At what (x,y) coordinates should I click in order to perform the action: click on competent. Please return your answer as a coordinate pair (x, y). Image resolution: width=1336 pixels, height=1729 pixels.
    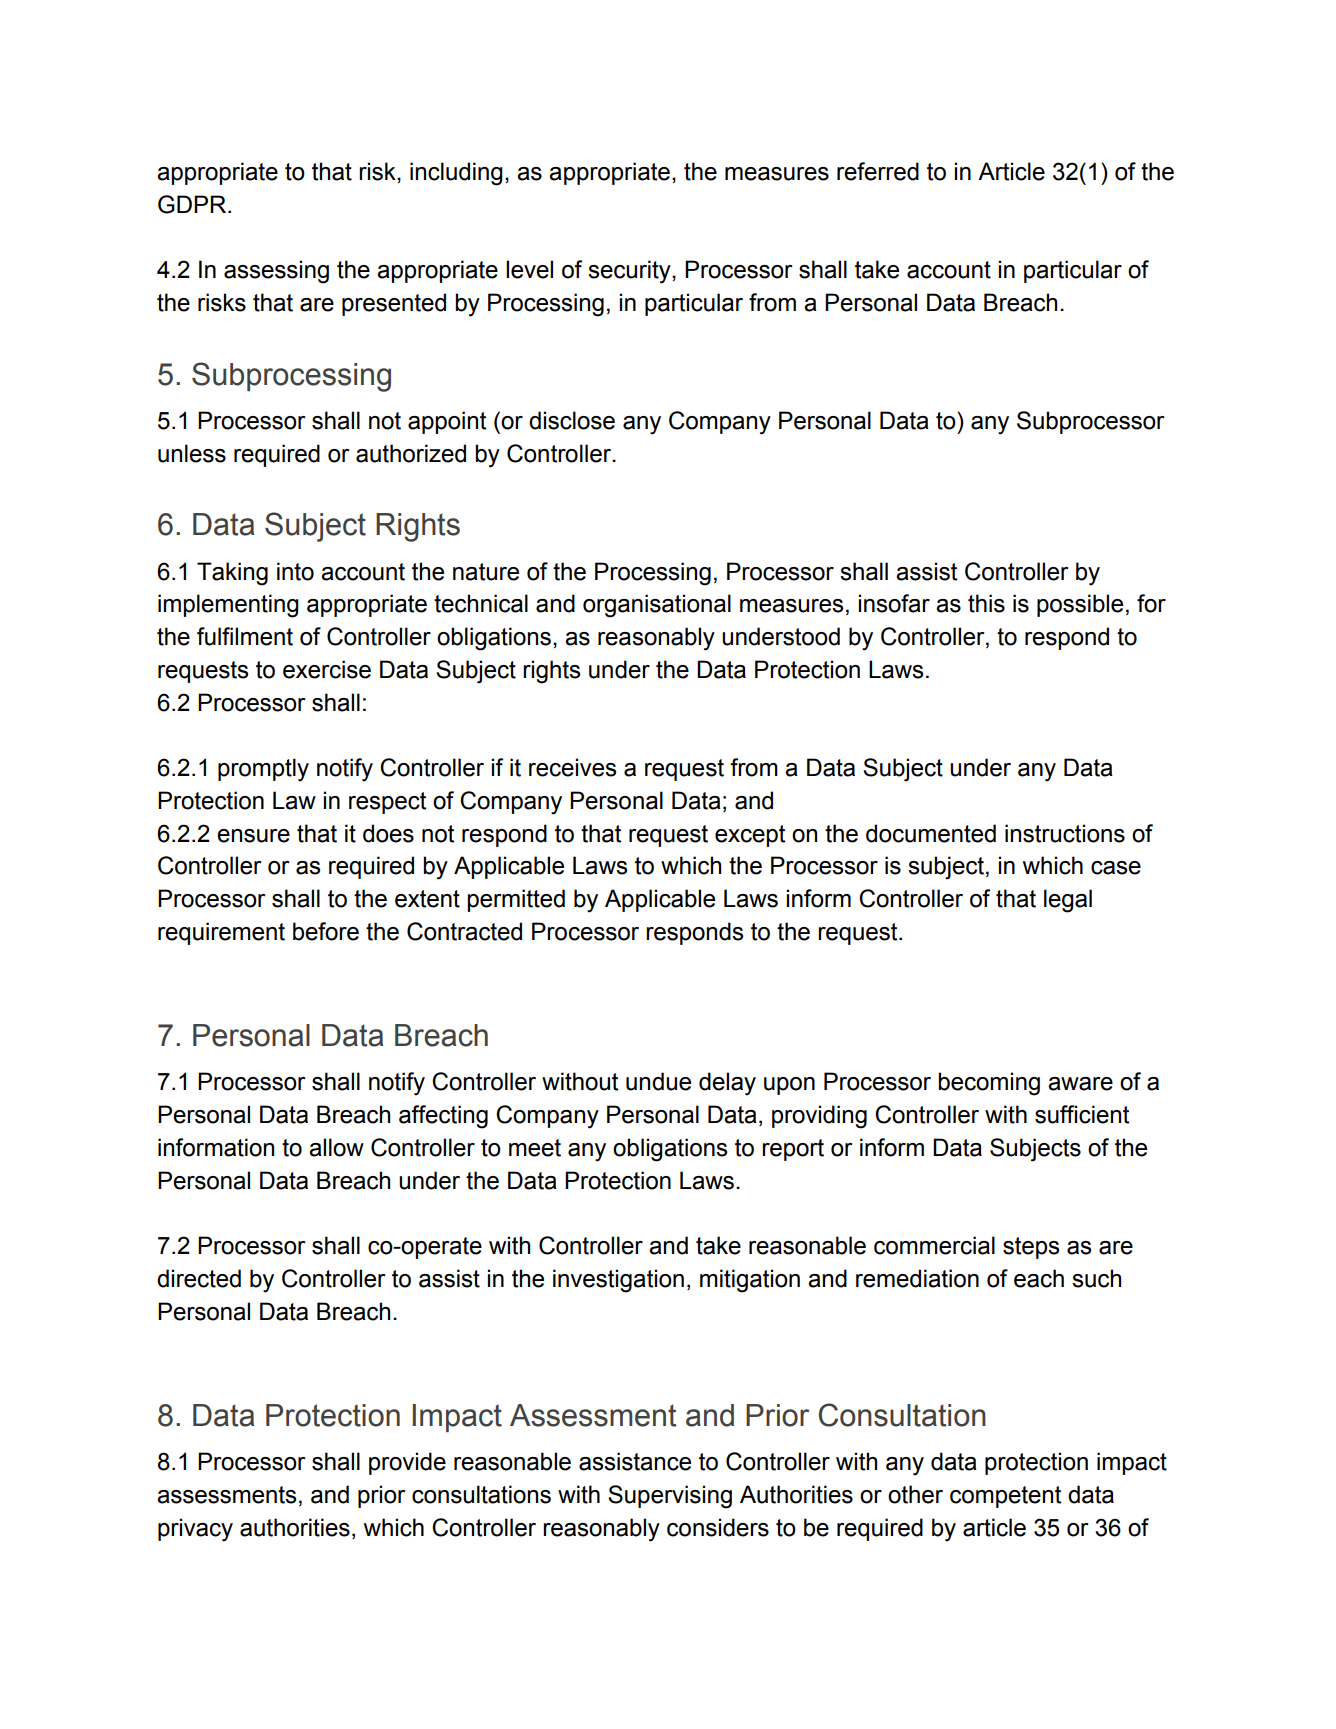
    Looking at the image, I should click on (1005, 1497).
